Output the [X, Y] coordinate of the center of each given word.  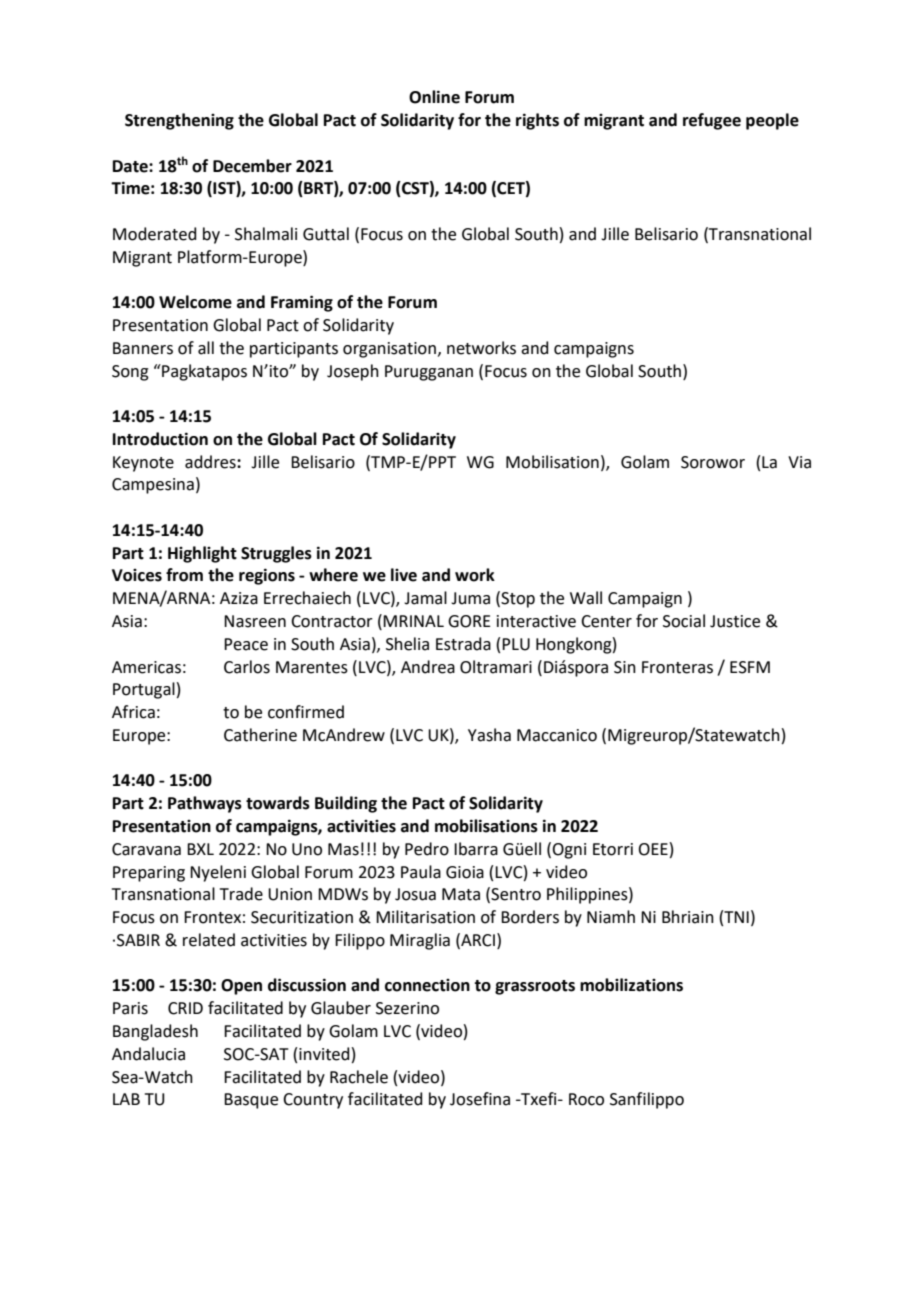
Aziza [239, 598]
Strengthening [179, 121]
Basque [251, 1101]
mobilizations [631, 985]
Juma [470, 598]
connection [427, 985]
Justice [735, 621]
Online [434, 97]
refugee [712, 121]
